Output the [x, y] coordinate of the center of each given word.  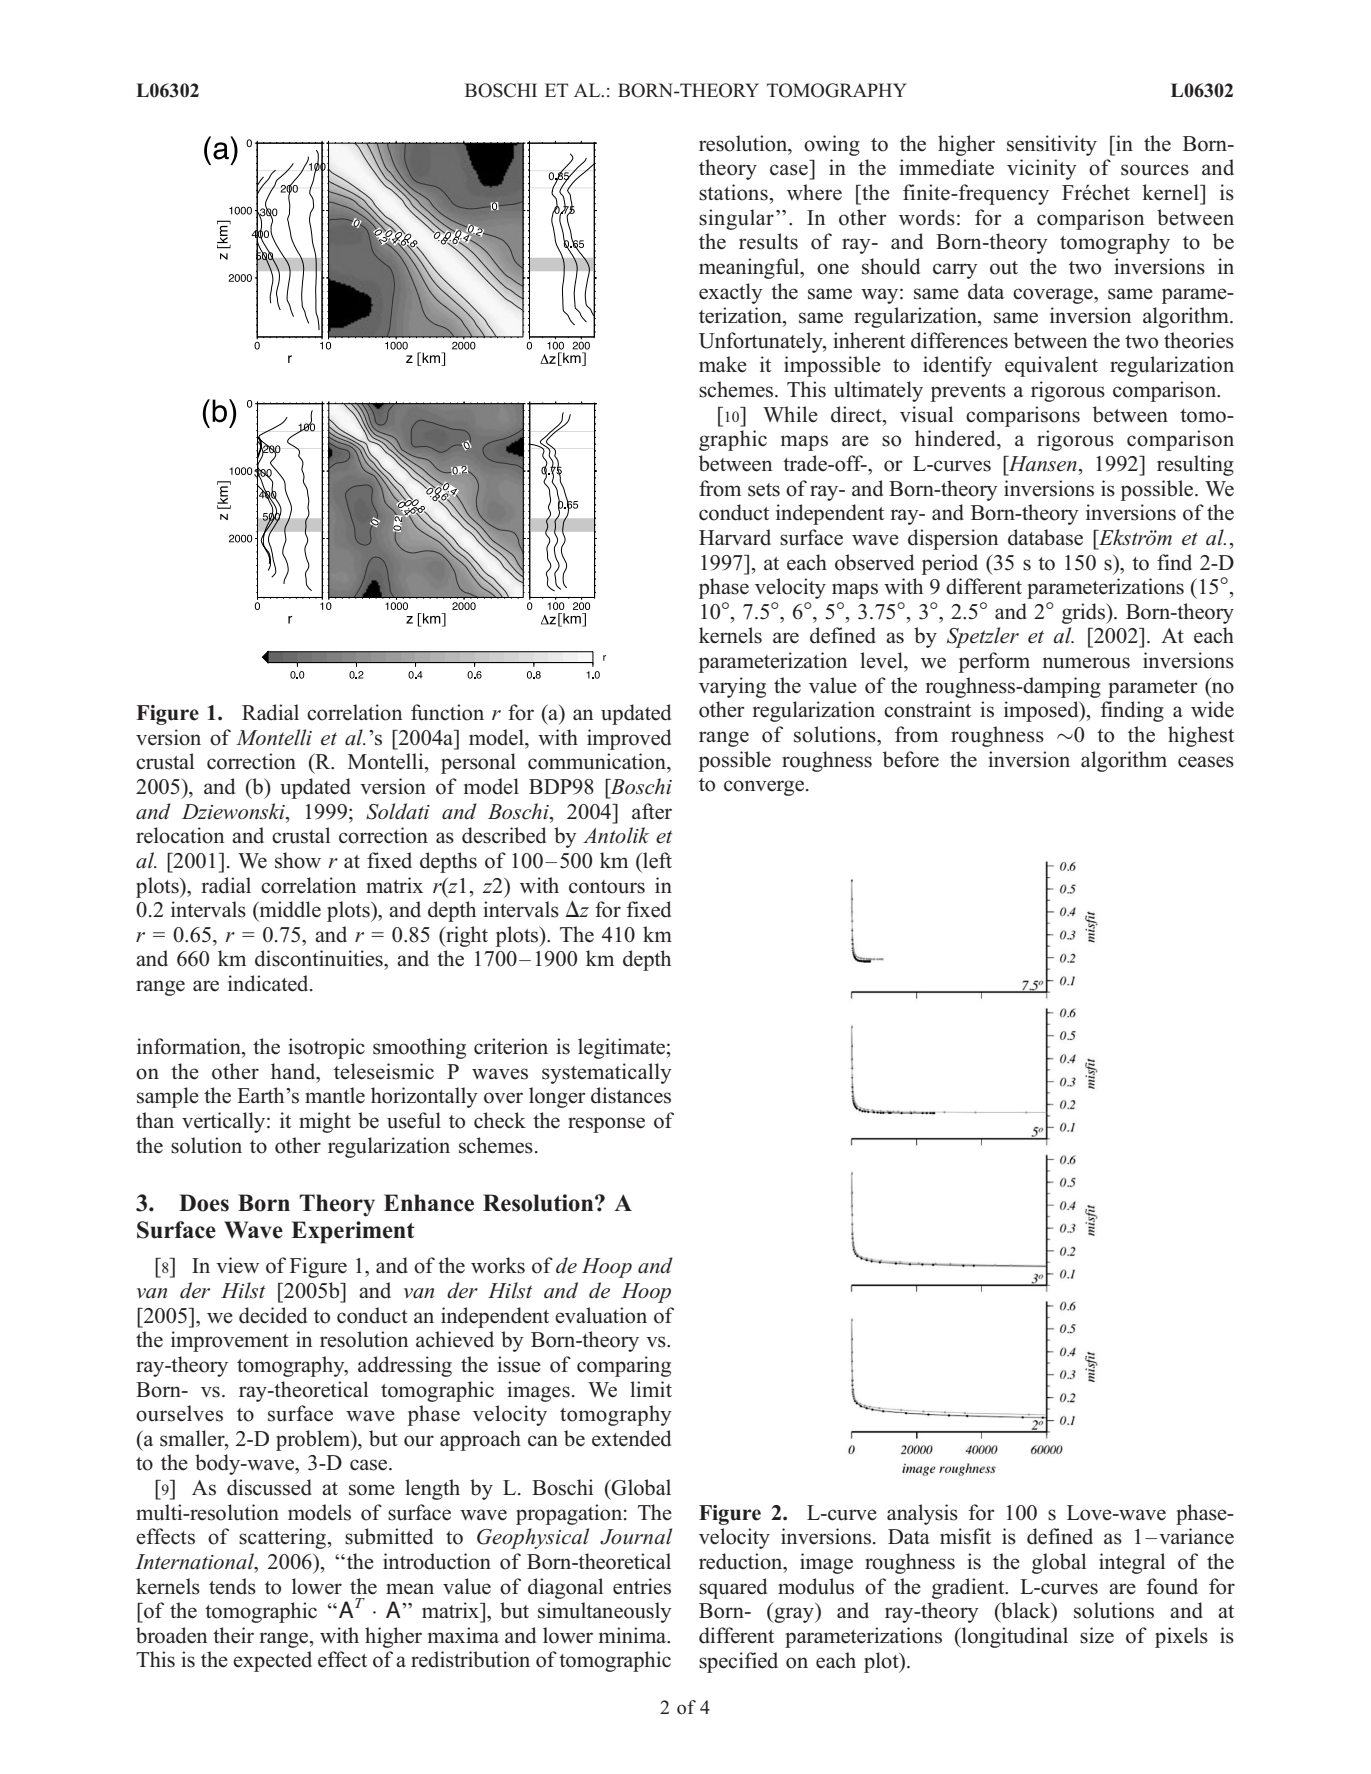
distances [631, 1095]
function [447, 712]
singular [736, 219]
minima [634, 1635]
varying [732, 687]
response [606, 1125]
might [325, 1122]
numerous [1086, 663]
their [233, 1635]
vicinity [1042, 169]
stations [733, 192]
